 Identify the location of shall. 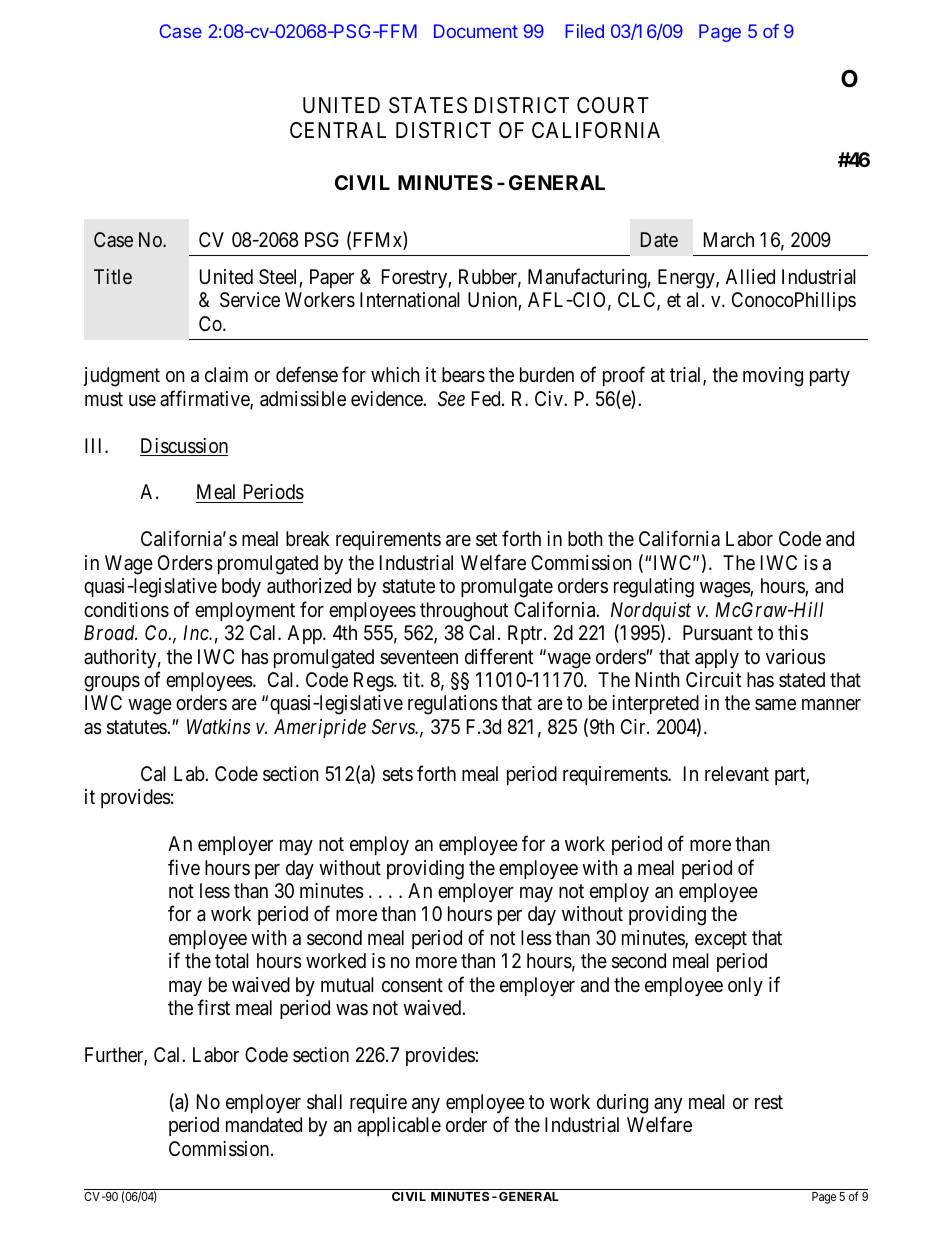
(324, 1102).
